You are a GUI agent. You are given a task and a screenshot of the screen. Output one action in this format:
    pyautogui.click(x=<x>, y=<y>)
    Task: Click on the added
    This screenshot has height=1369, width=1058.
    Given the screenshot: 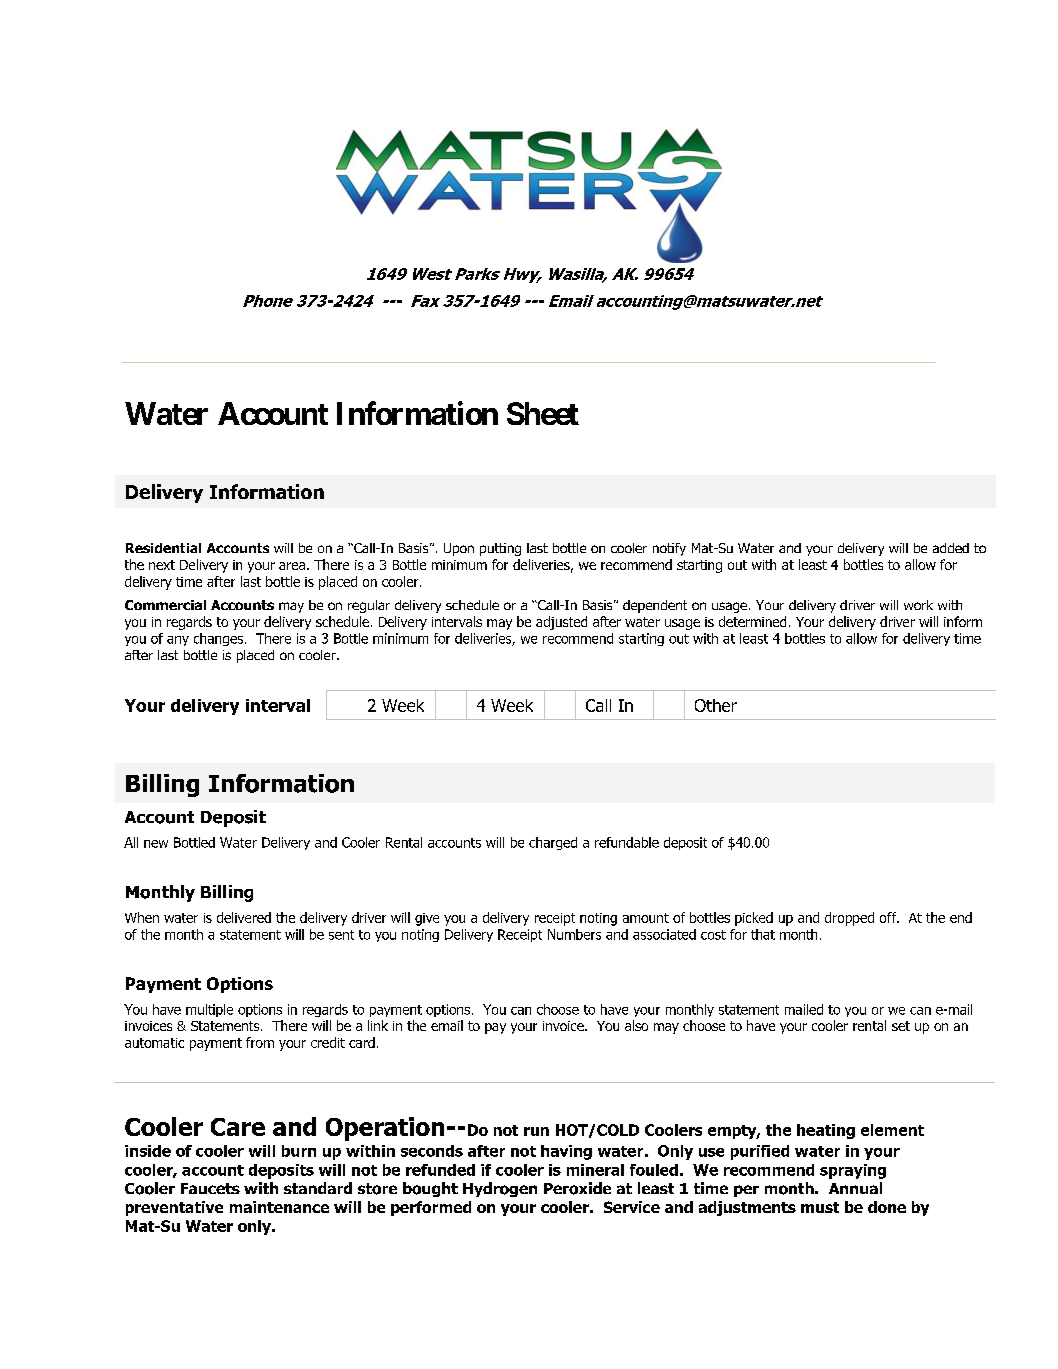 What is the action you would take?
    pyautogui.click(x=951, y=548)
